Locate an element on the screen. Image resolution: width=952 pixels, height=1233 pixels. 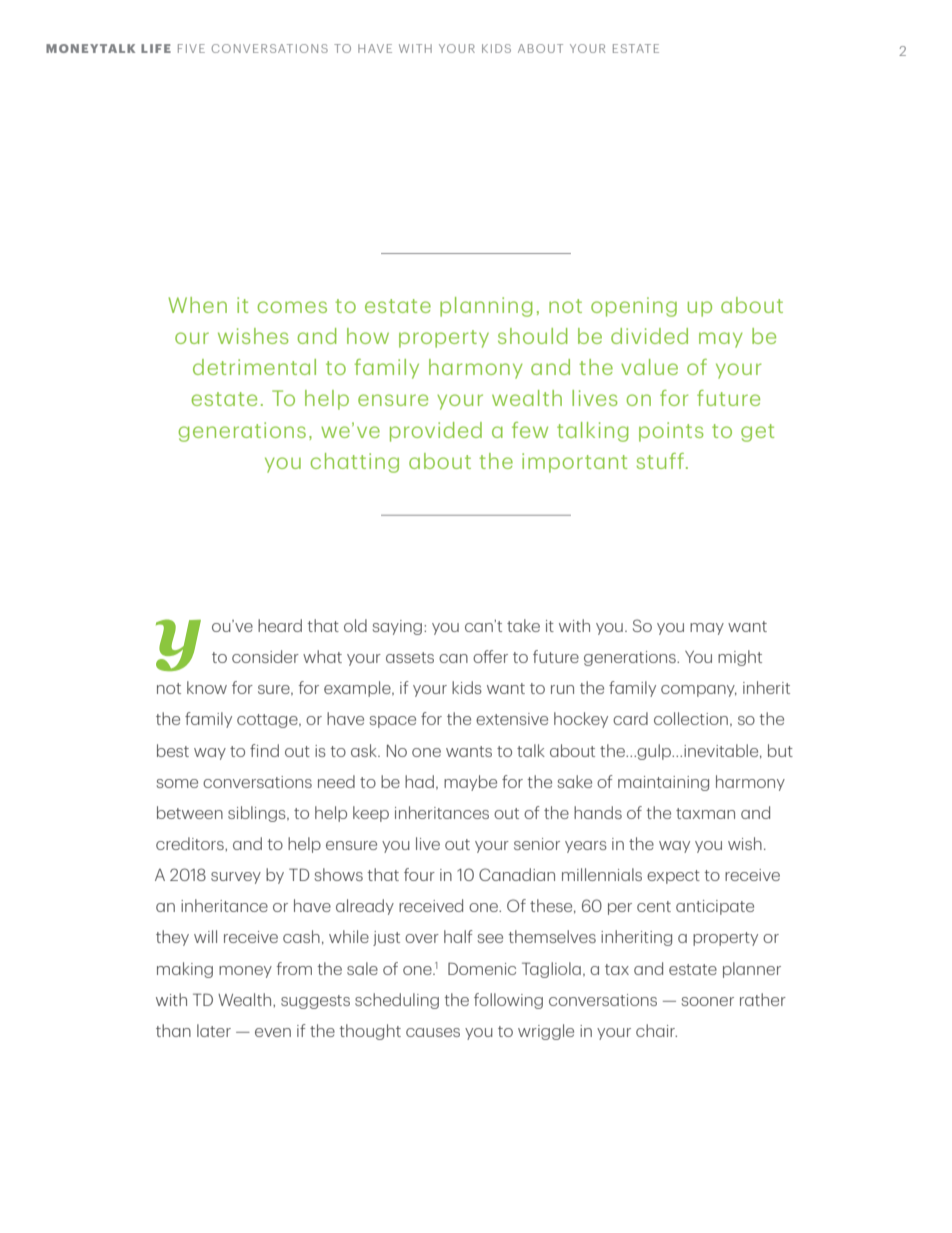
might is located at coordinates (740, 658).
